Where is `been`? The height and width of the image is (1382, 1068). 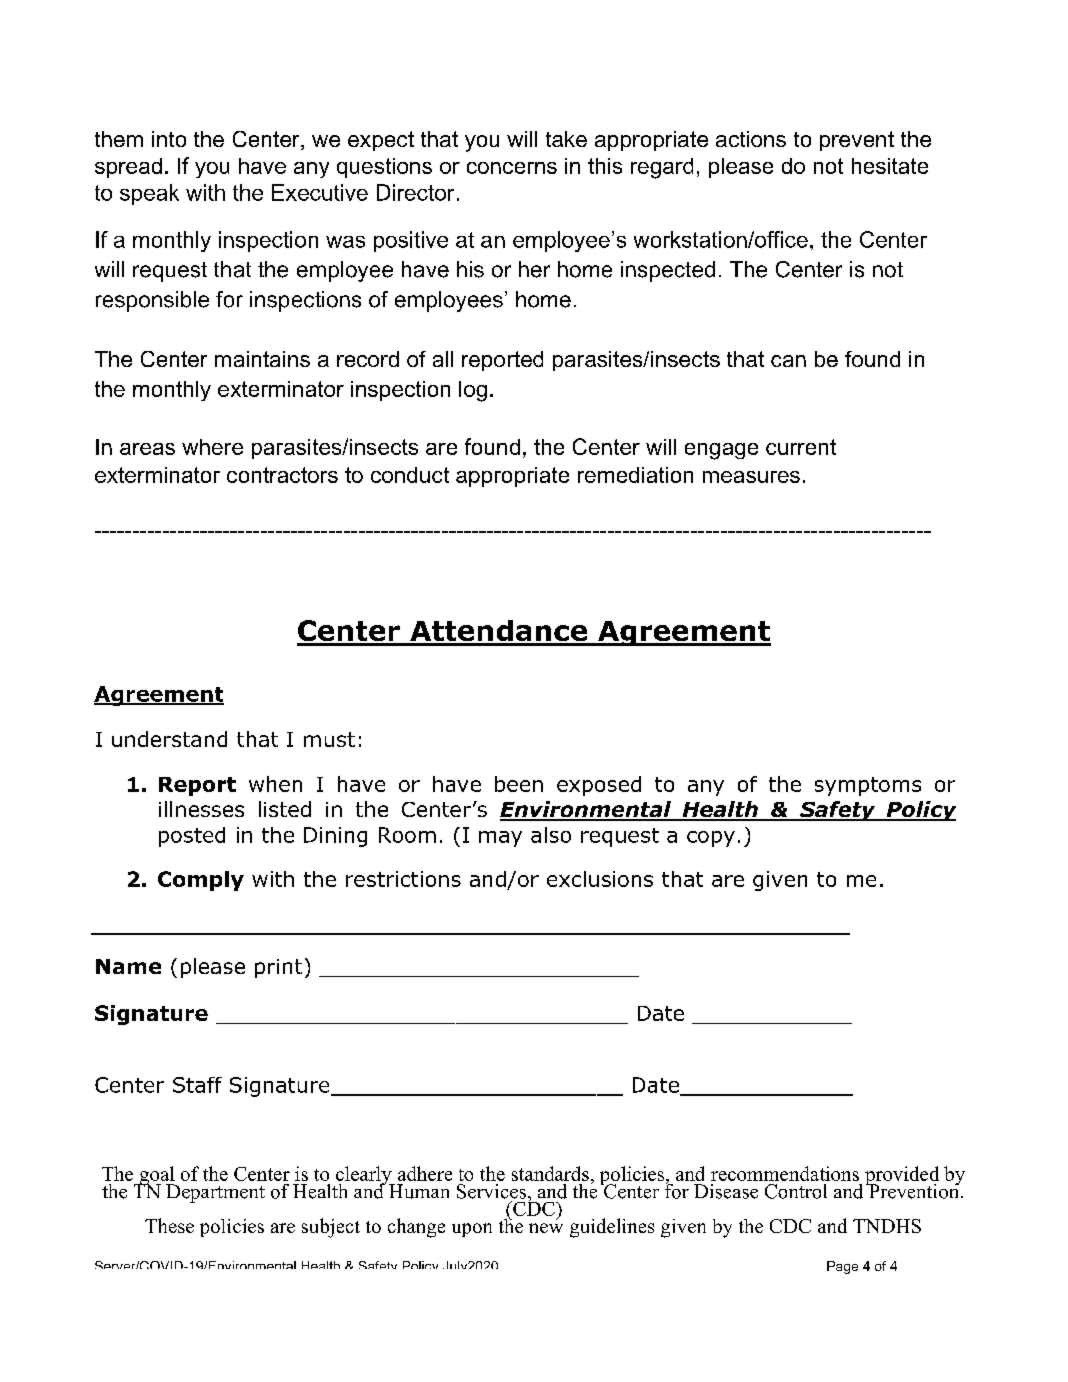
been is located at coordinates (519, 784).
